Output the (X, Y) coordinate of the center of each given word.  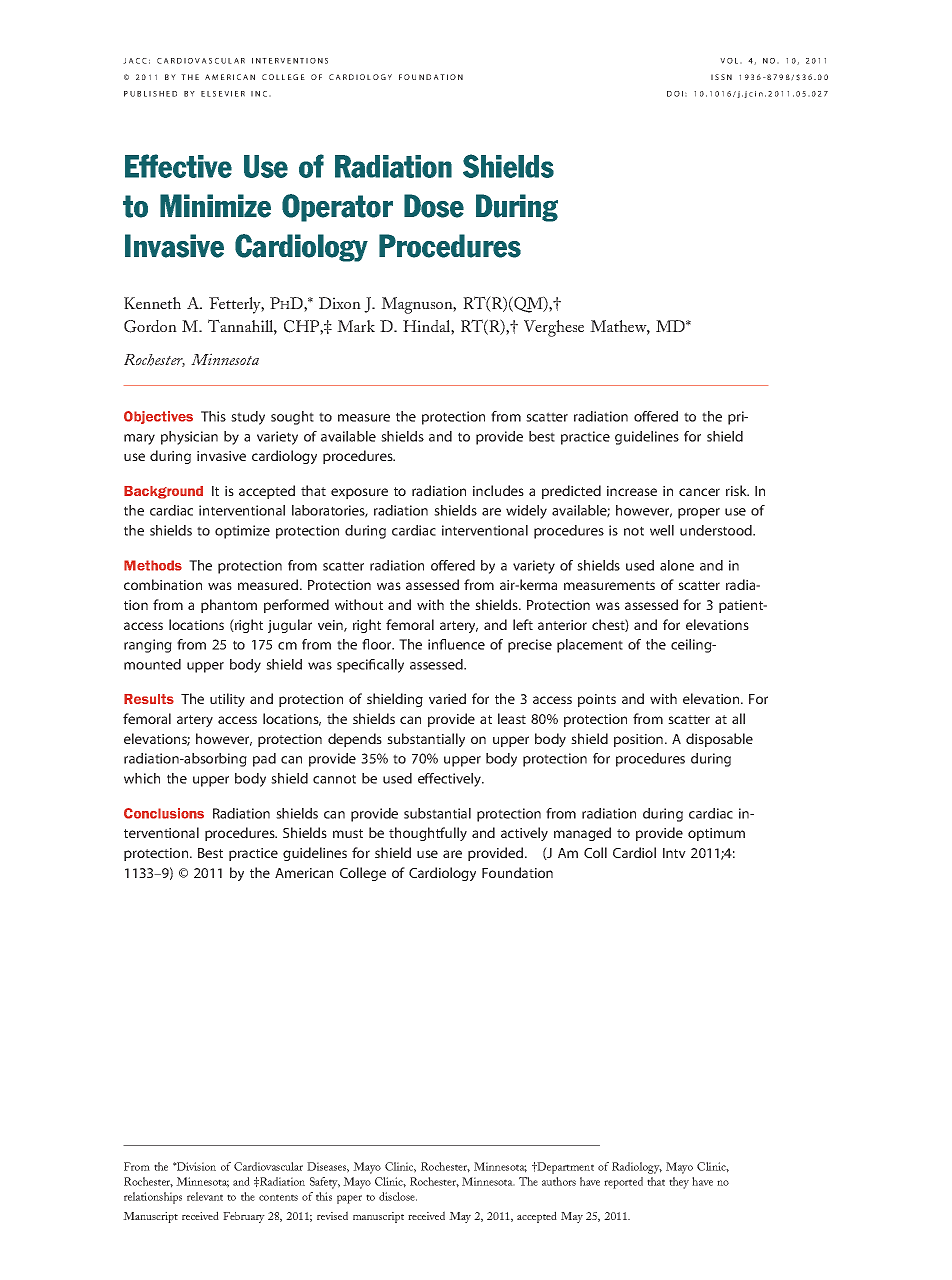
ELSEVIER (223, 94)
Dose (434, 206)
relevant (205, 1196)
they (679, 1183)
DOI (675, 94)
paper (349, 1199)
